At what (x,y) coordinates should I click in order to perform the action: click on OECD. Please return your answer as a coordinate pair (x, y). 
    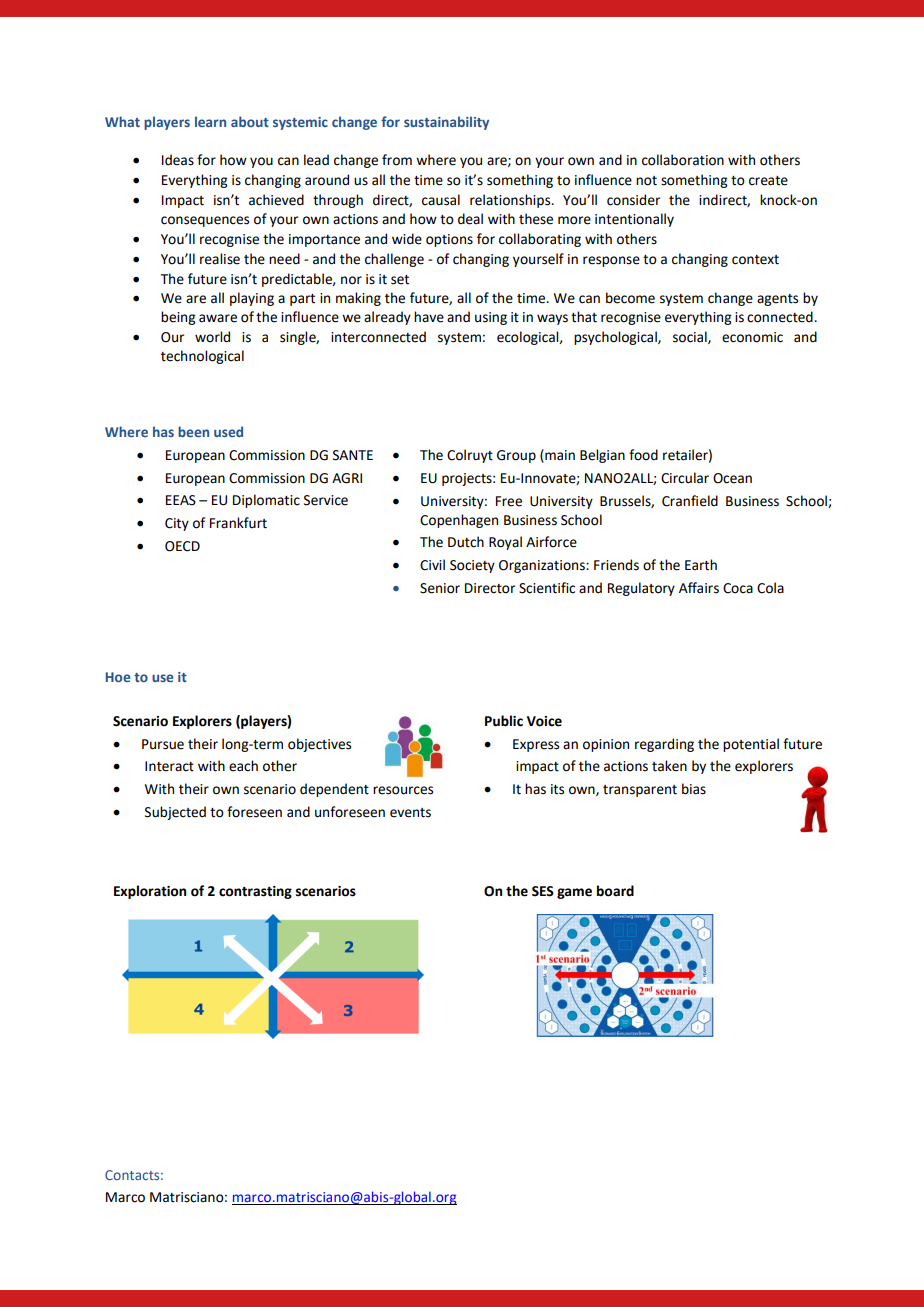
    Looking at the image, I should click on (182, 546).
